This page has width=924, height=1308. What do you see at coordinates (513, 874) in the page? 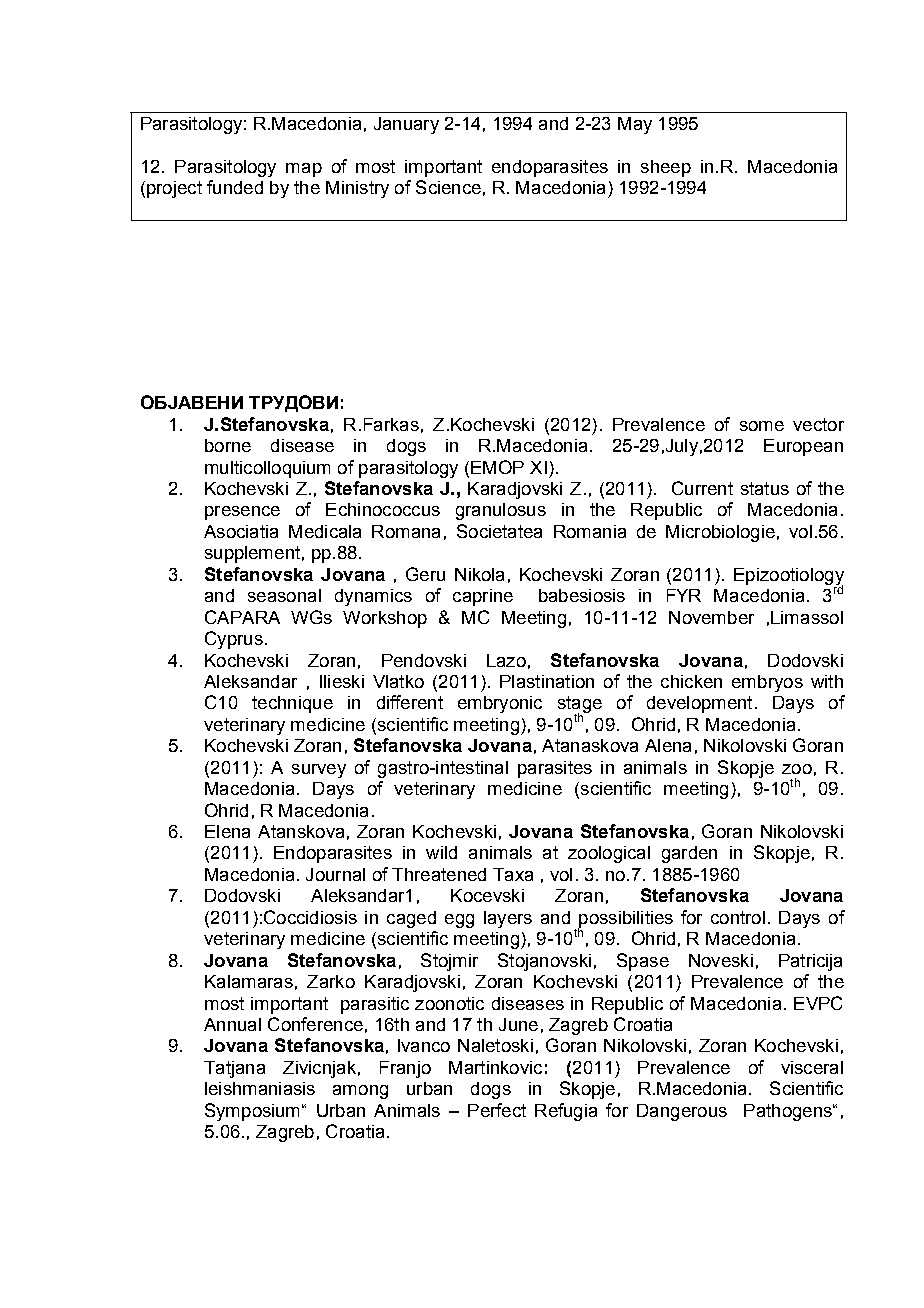
I see `Taxa` at bounding box center [513, 874].
